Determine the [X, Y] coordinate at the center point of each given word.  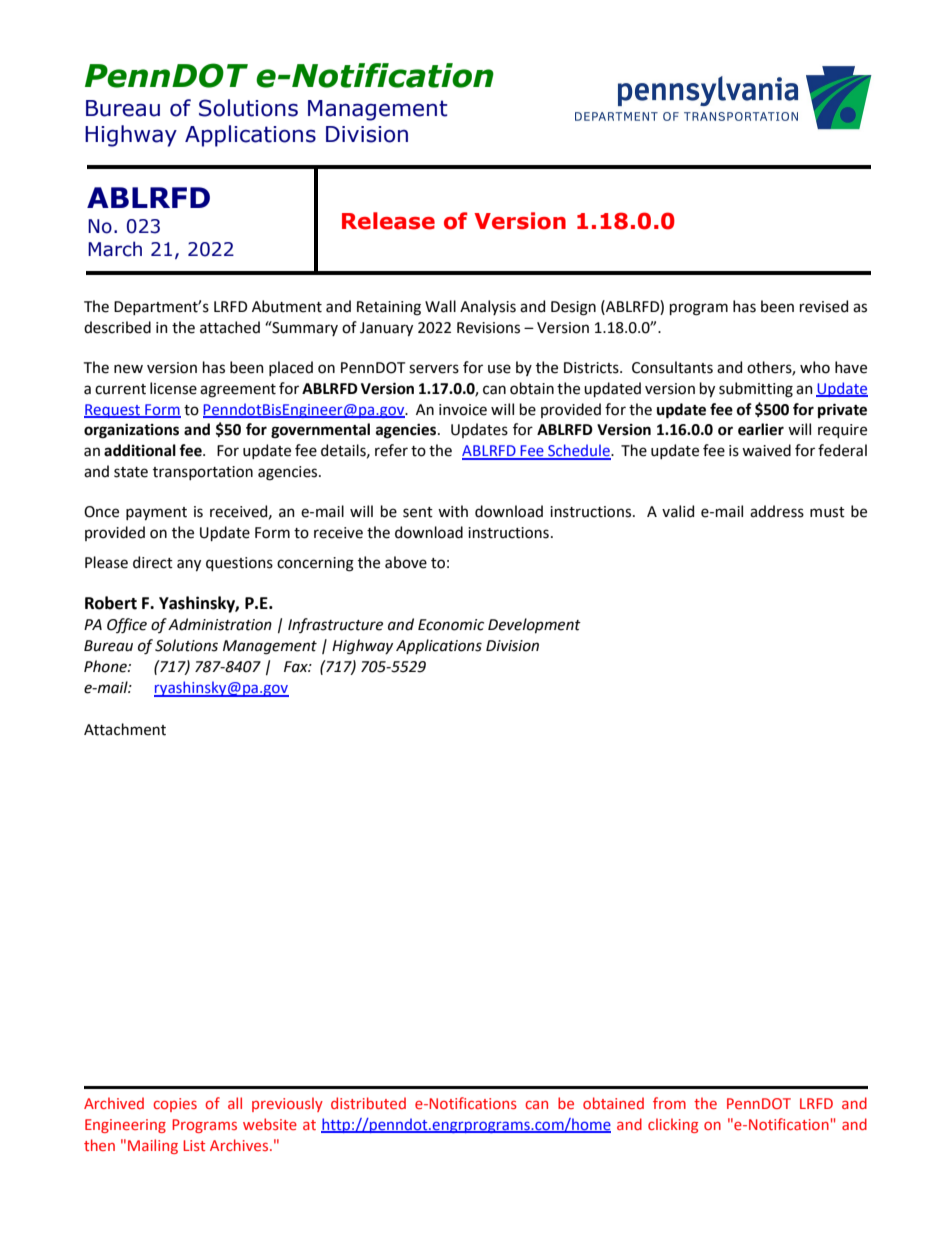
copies [175, 1105]
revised [824, 306]
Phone [106, 666]
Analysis [488, 307]
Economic [451, 625]
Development [534, 625]
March [115, 249]
